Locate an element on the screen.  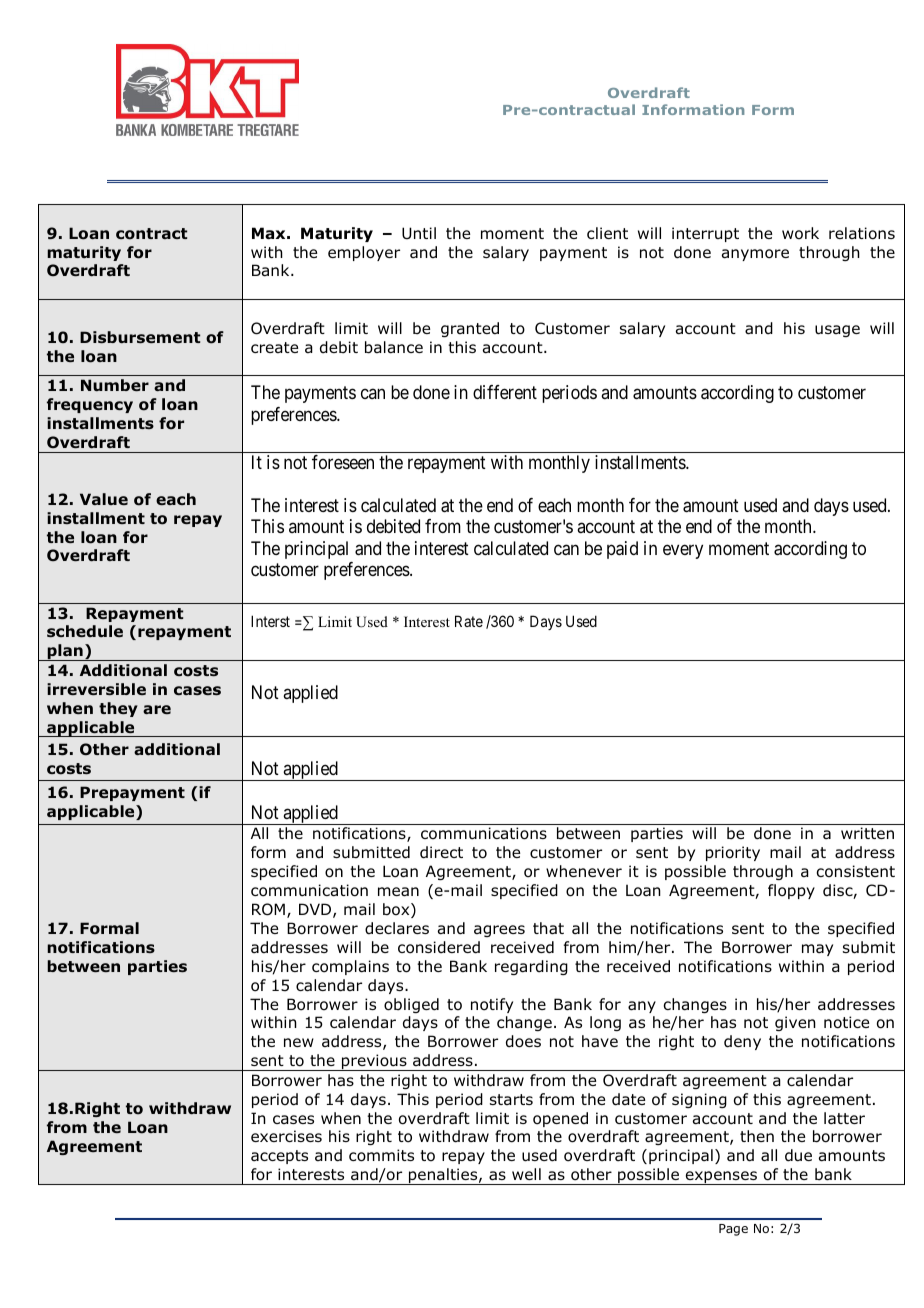
Until is located at coordinates (419, 233).
